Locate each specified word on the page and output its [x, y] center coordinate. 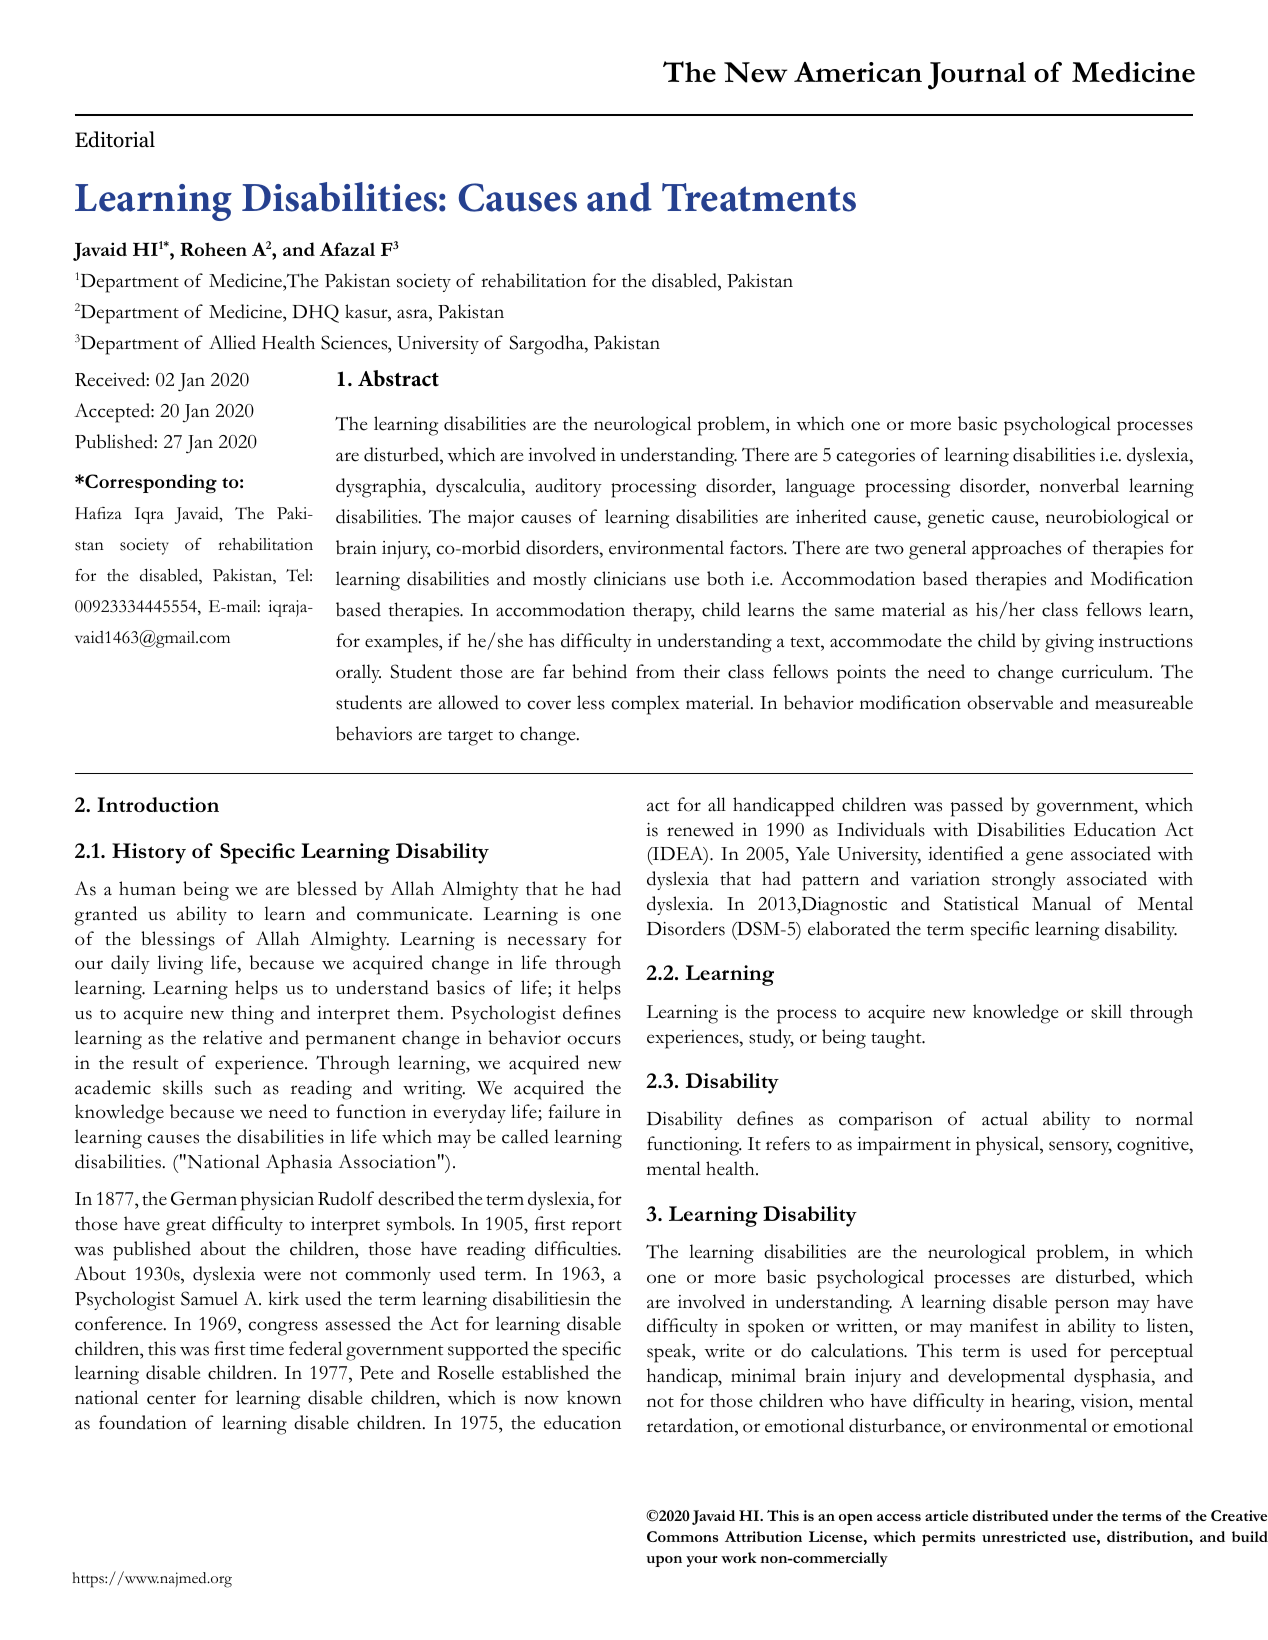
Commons [682, 1536]
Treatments [759, 197]
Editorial [115, 139]
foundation [143, 1422]
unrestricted [1024, 1536]
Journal [977, 76]
